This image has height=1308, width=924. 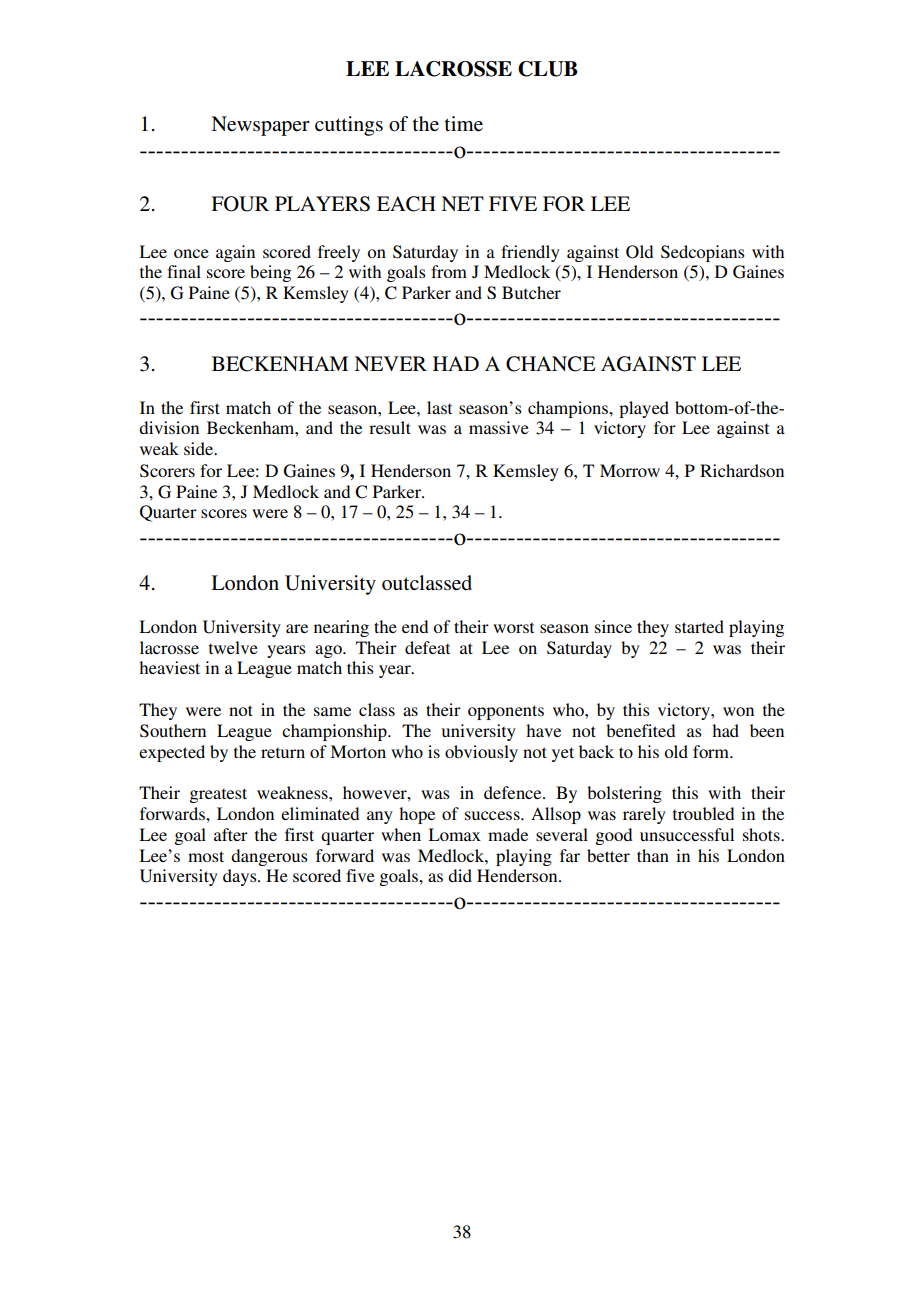 What do you see at coordinates (454, 834) in the image?
I see `Lomax` at bounding box center [454, 834].
